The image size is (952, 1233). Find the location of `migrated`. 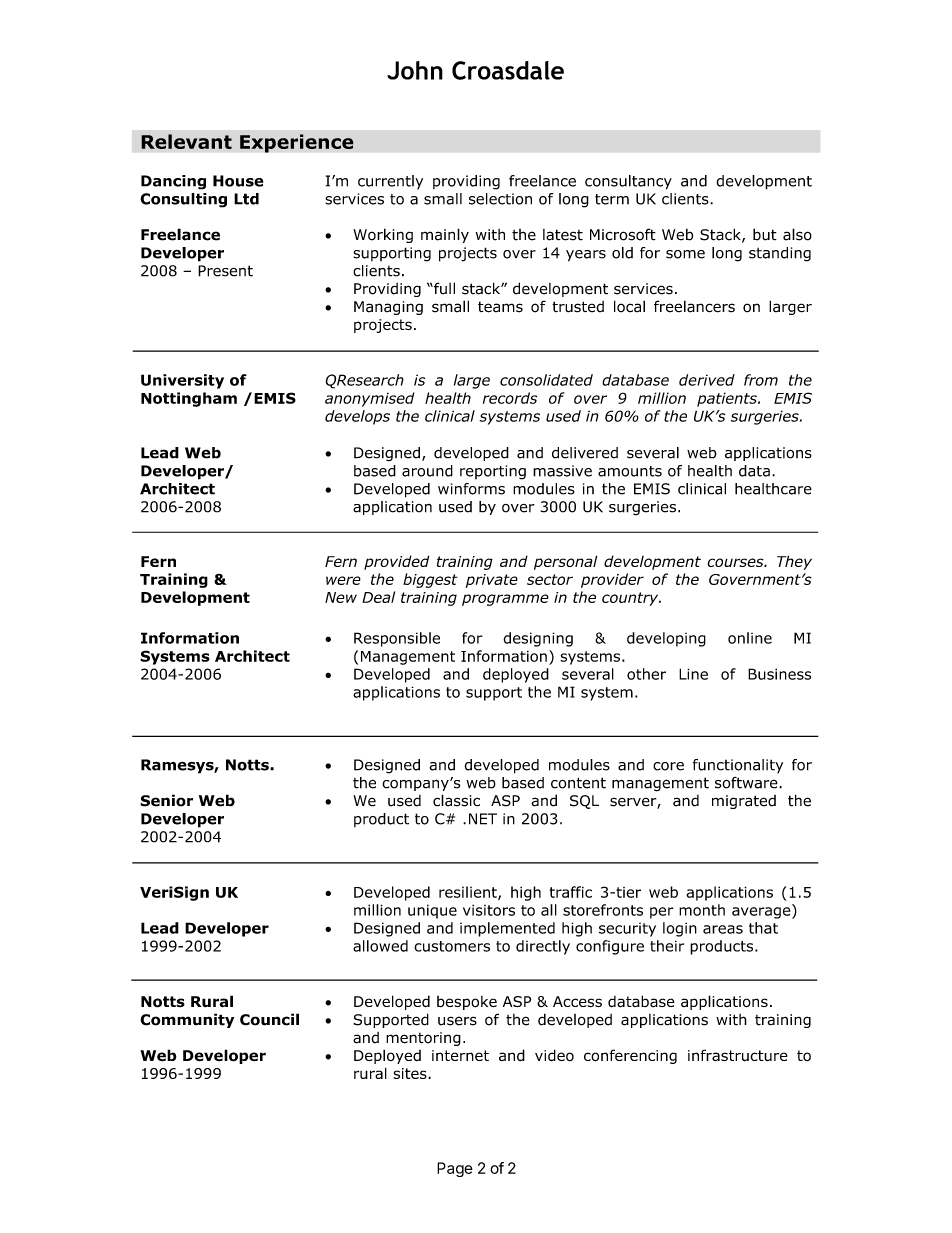

migrated is located at coordinates (744, 802).
